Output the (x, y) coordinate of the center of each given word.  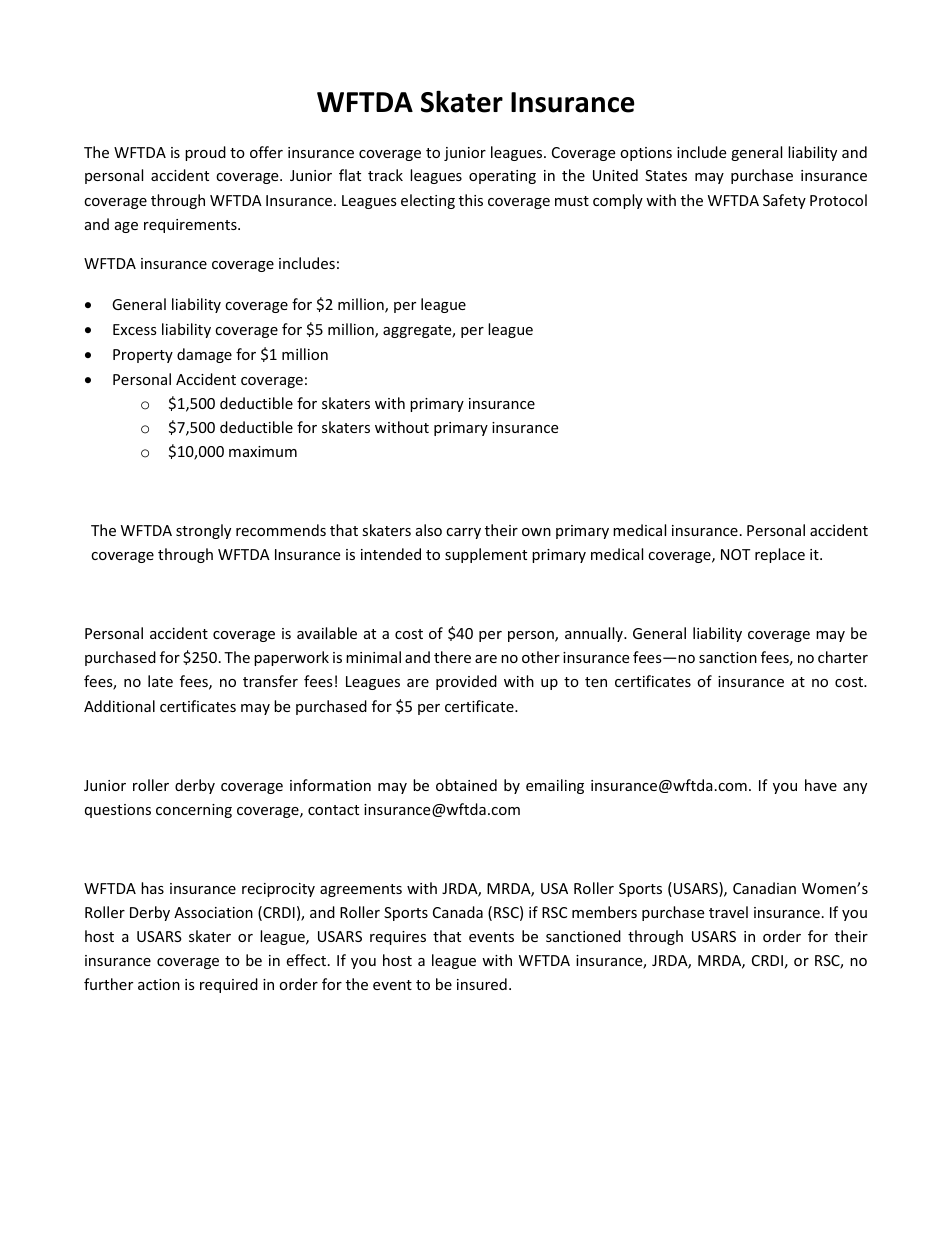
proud (205, 153)
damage (204, 355)
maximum (263, 451)
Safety (784, 201)
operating (502, 177)
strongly (203, 531)
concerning (194, 811)
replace (780, 555)
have (821, 785)
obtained (466, 785)
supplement (486, 555)
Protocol (838, 200)
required (229, 985)
